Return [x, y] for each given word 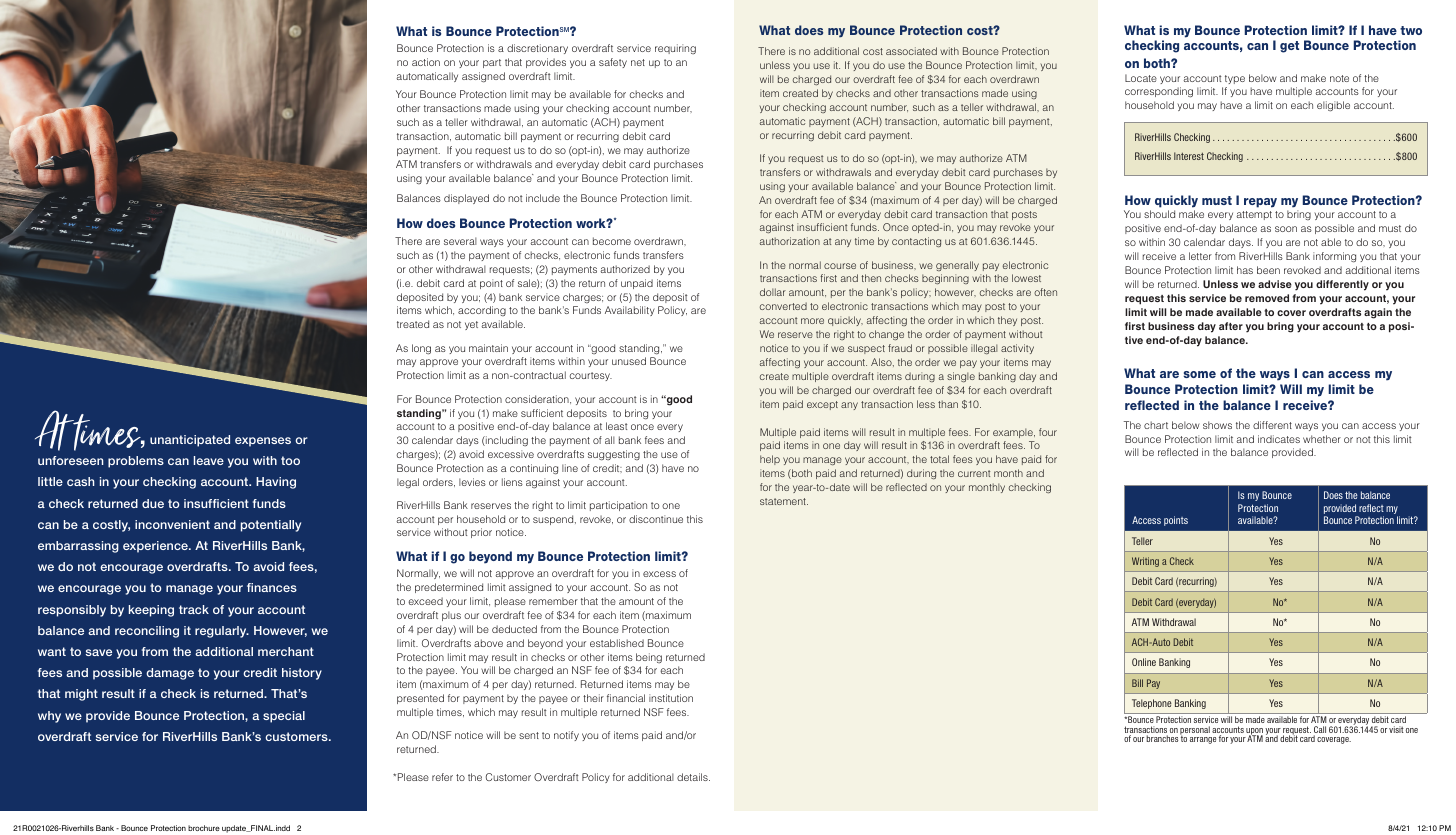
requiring [675, 49]
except [822, 405]
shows [1217, 425]
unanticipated [190, 441]
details [693, 777]
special [284, 717]
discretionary [537, 49]
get [1289, 47]
